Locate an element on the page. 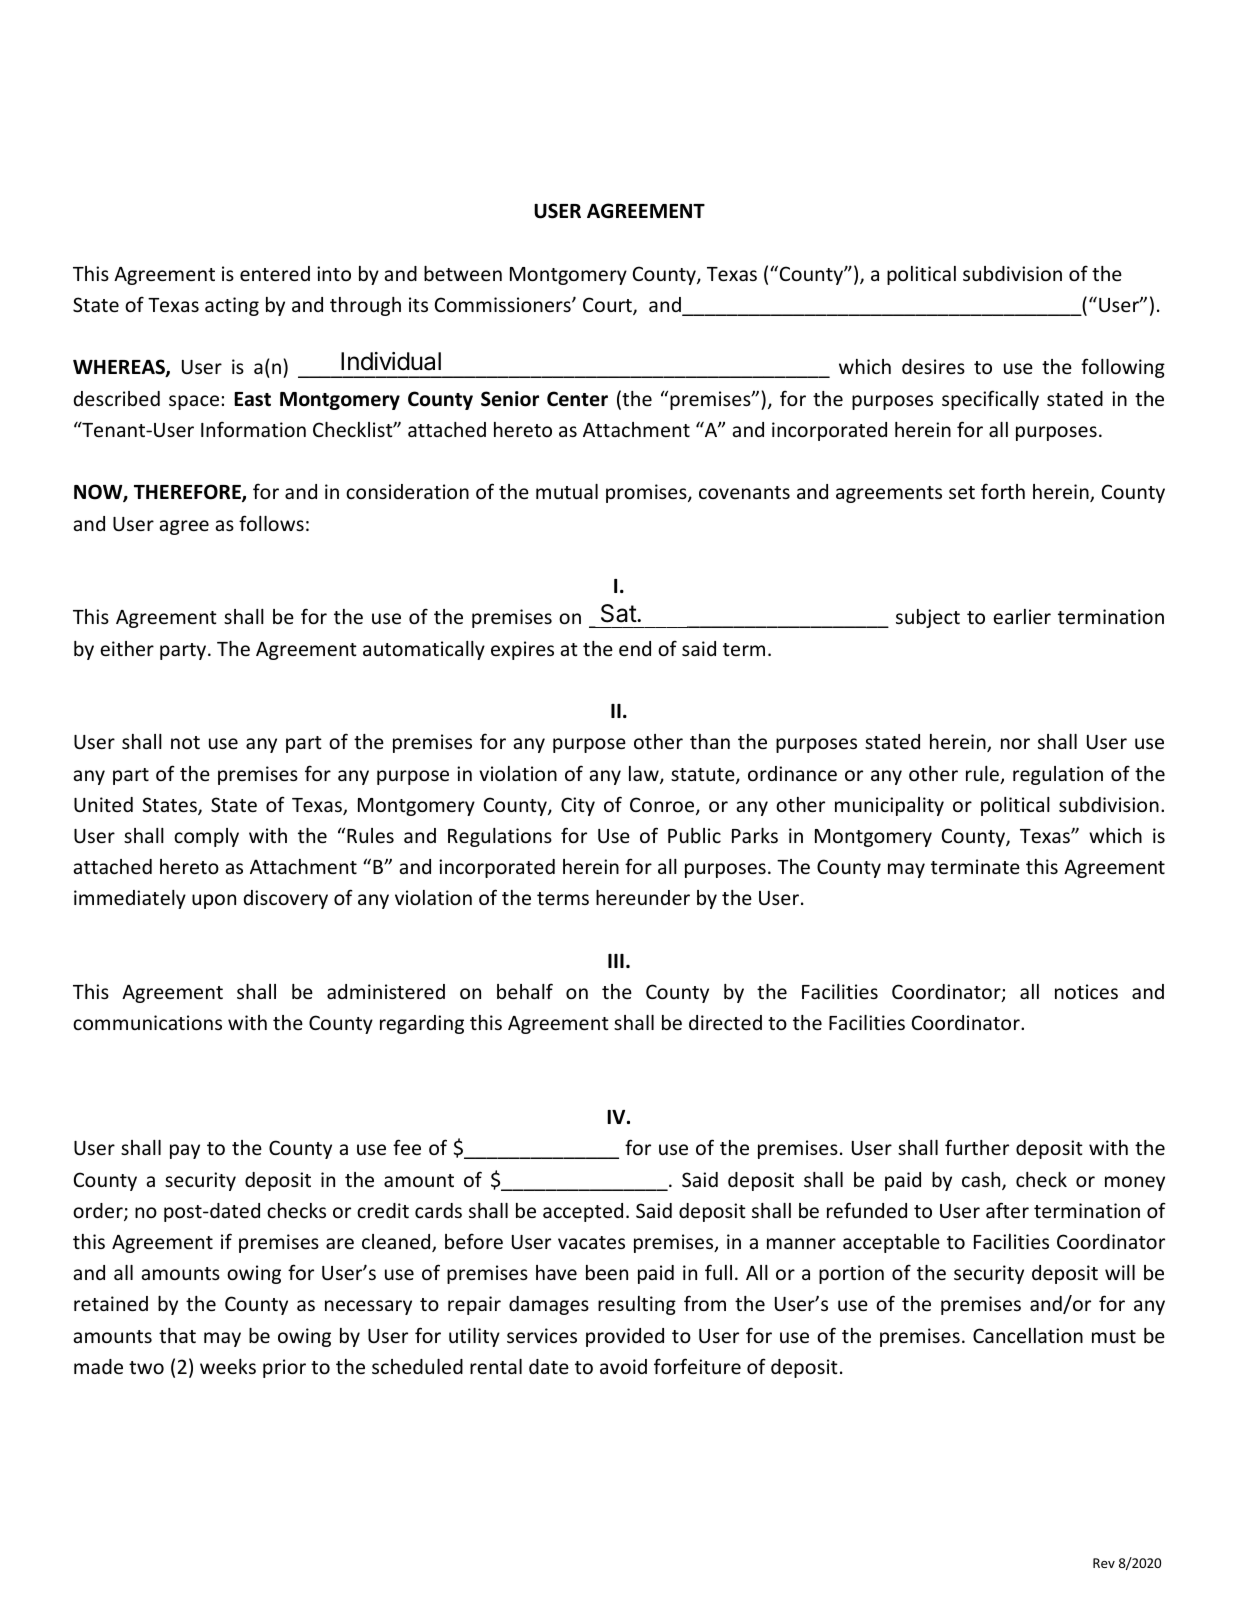  acting is located at coordinates (232, 306).
